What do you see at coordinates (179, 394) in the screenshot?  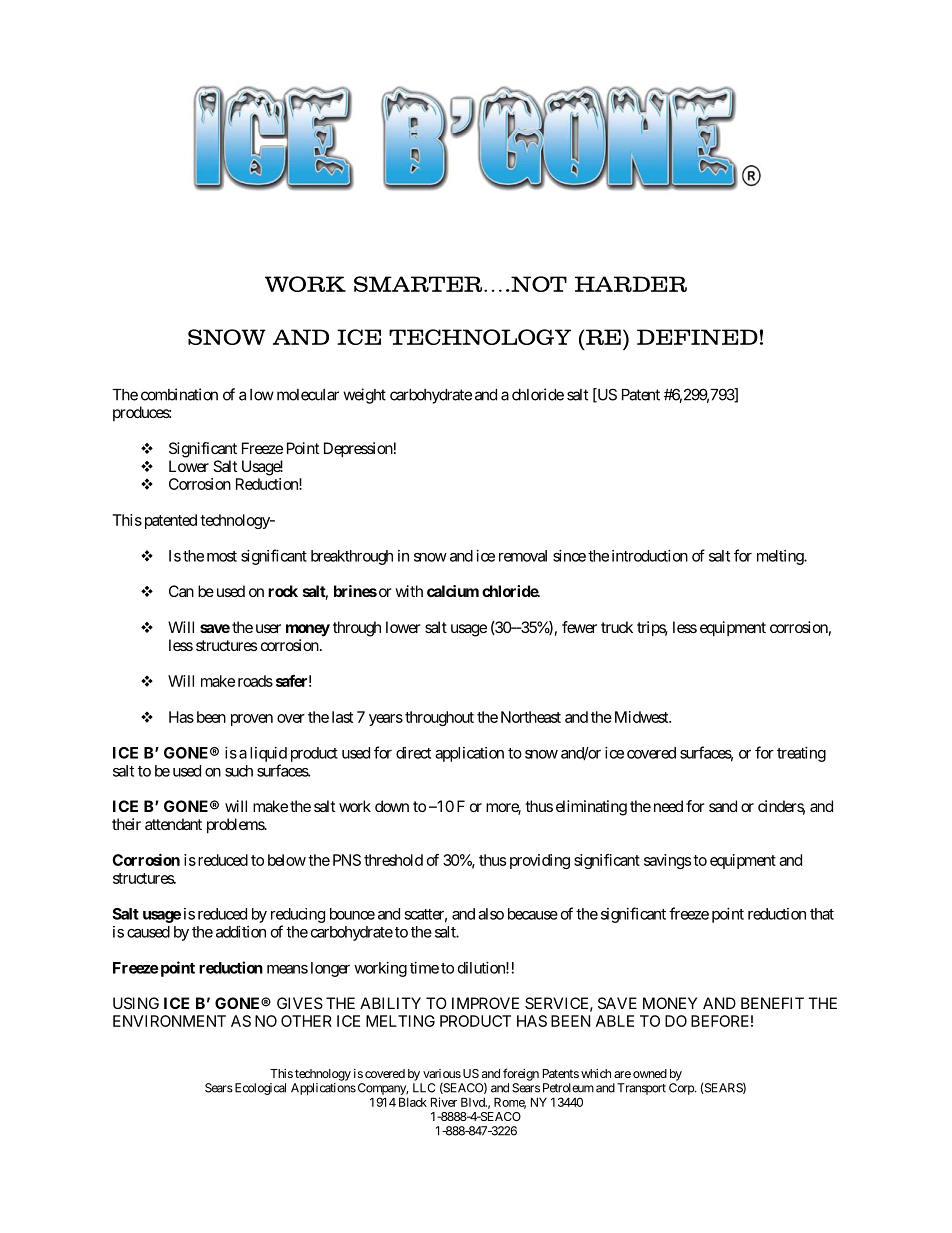 I see `combination` at bounding box center [179, 394].
